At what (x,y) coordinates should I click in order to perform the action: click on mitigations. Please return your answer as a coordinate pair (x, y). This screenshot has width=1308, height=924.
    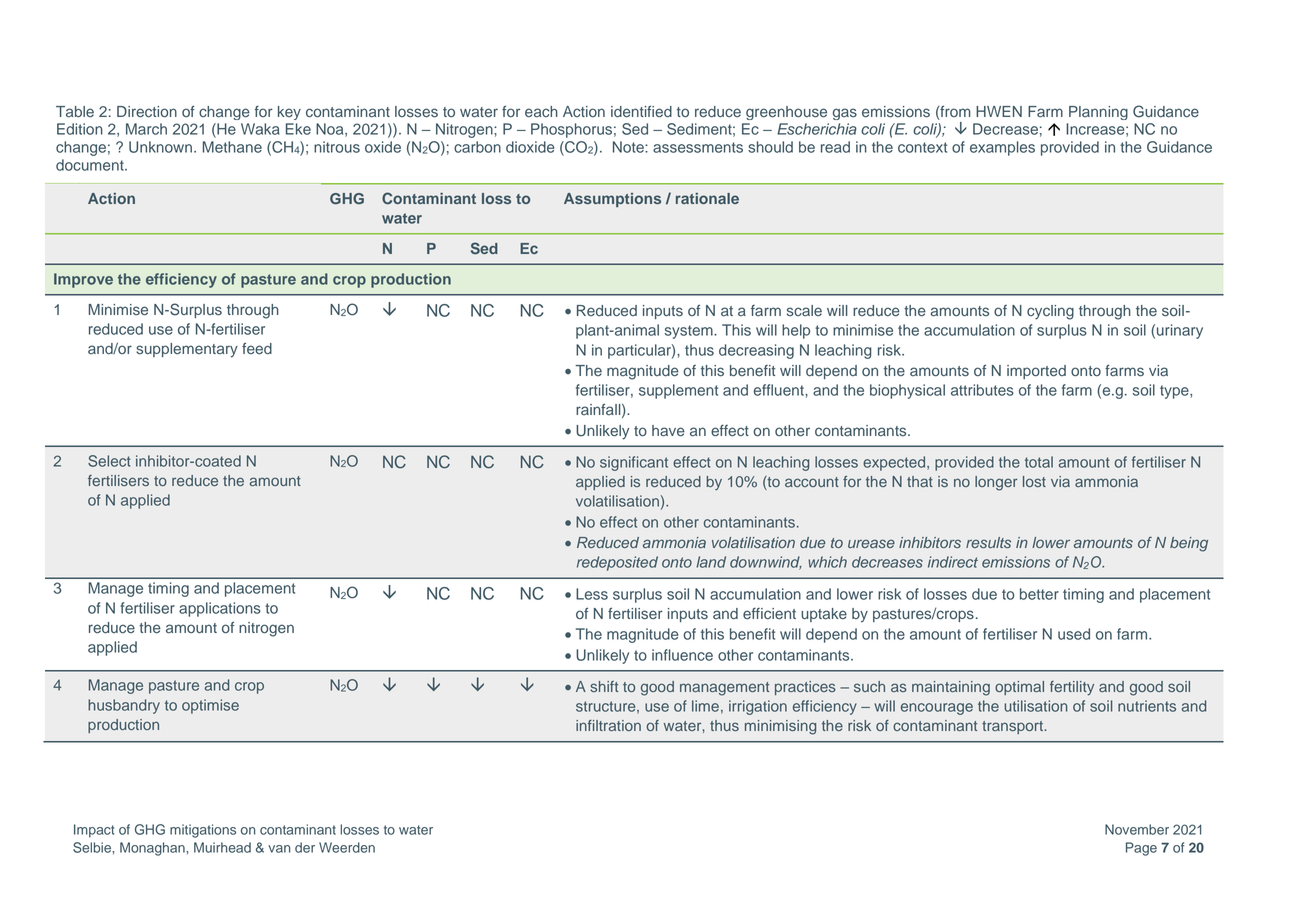
    Looking at the image, I should click on (203, 831).
